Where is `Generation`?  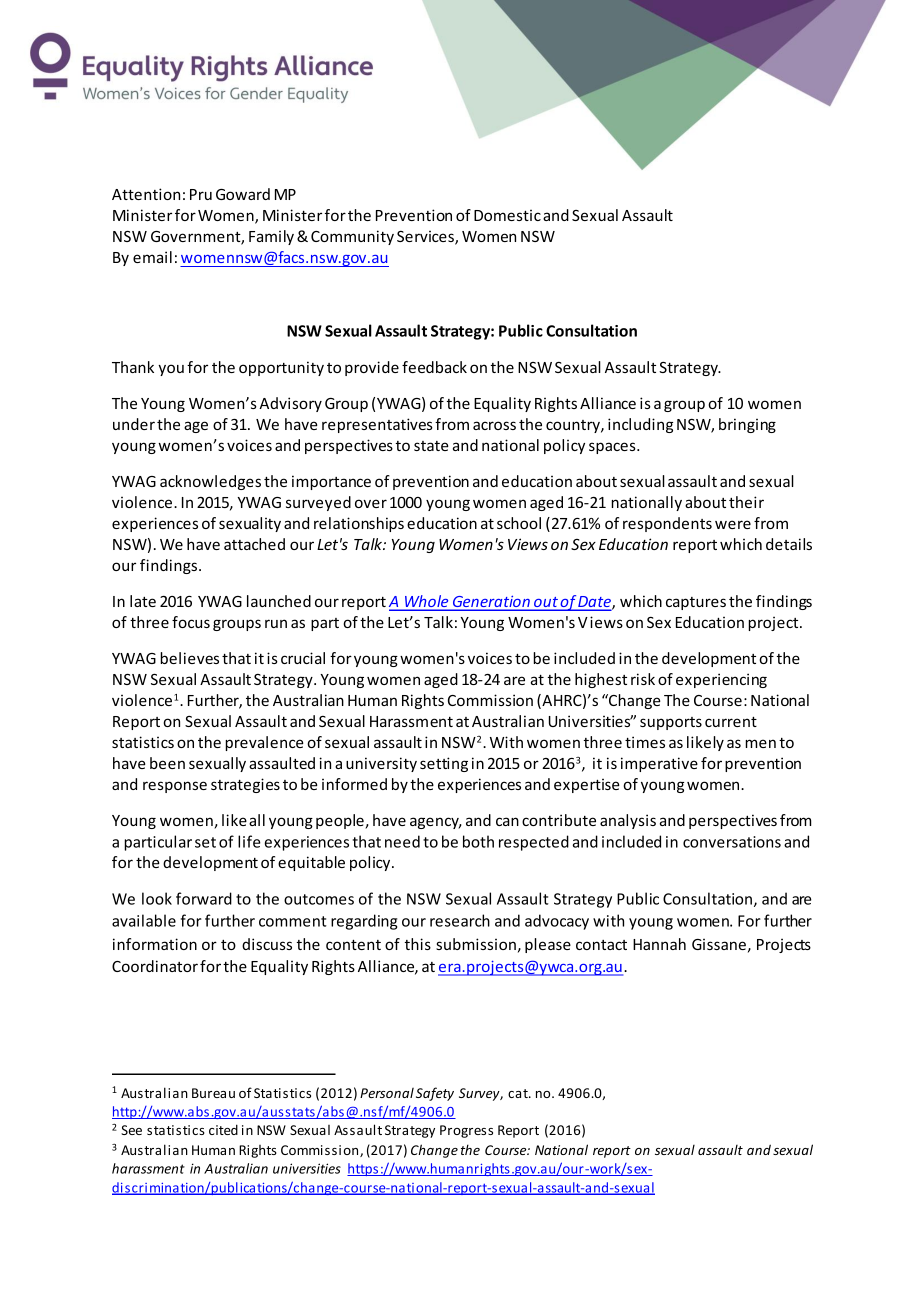 Generation is located at coordinates (491, 602).
